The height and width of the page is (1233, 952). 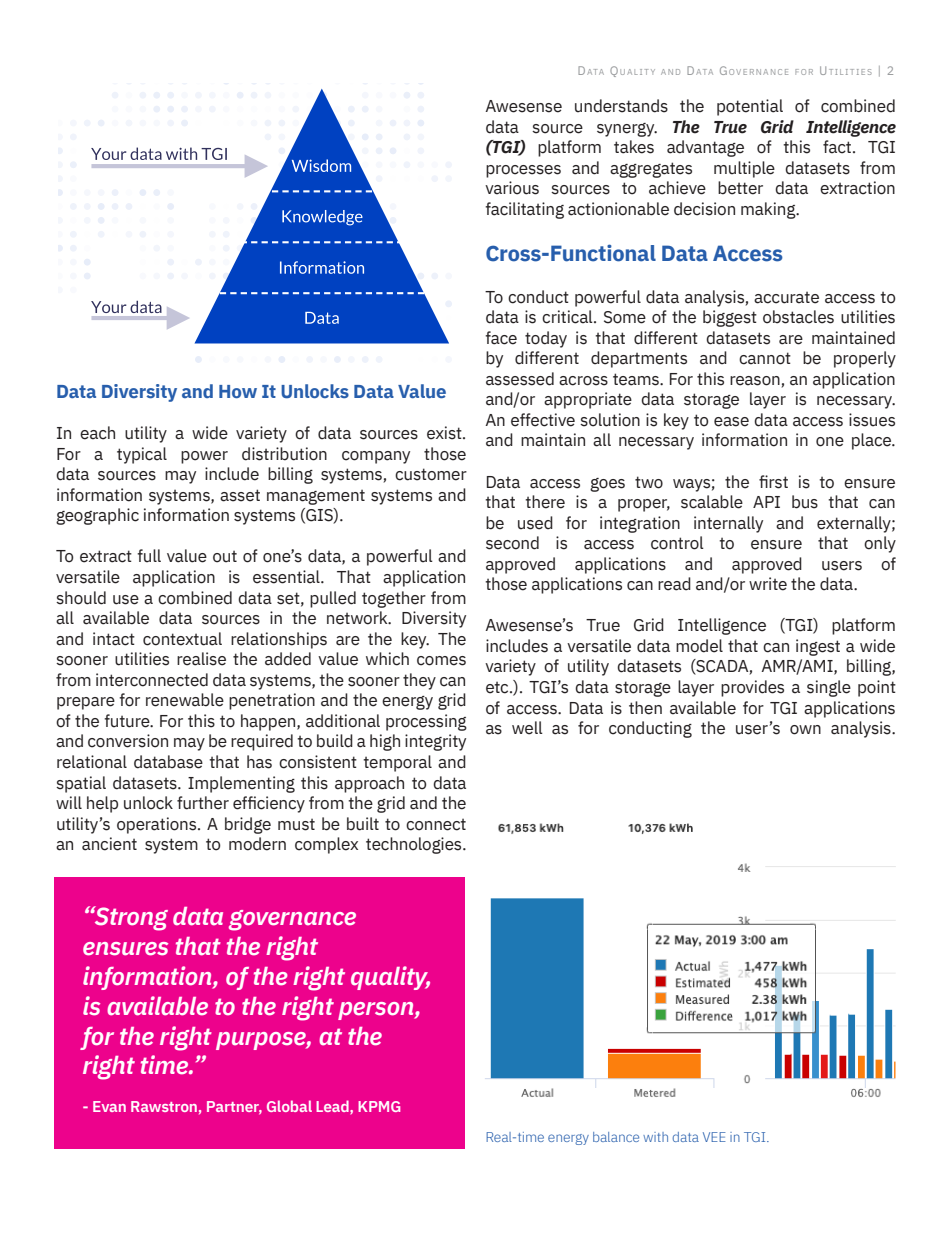 I want to click on processes, so click(x=523, y=171).
